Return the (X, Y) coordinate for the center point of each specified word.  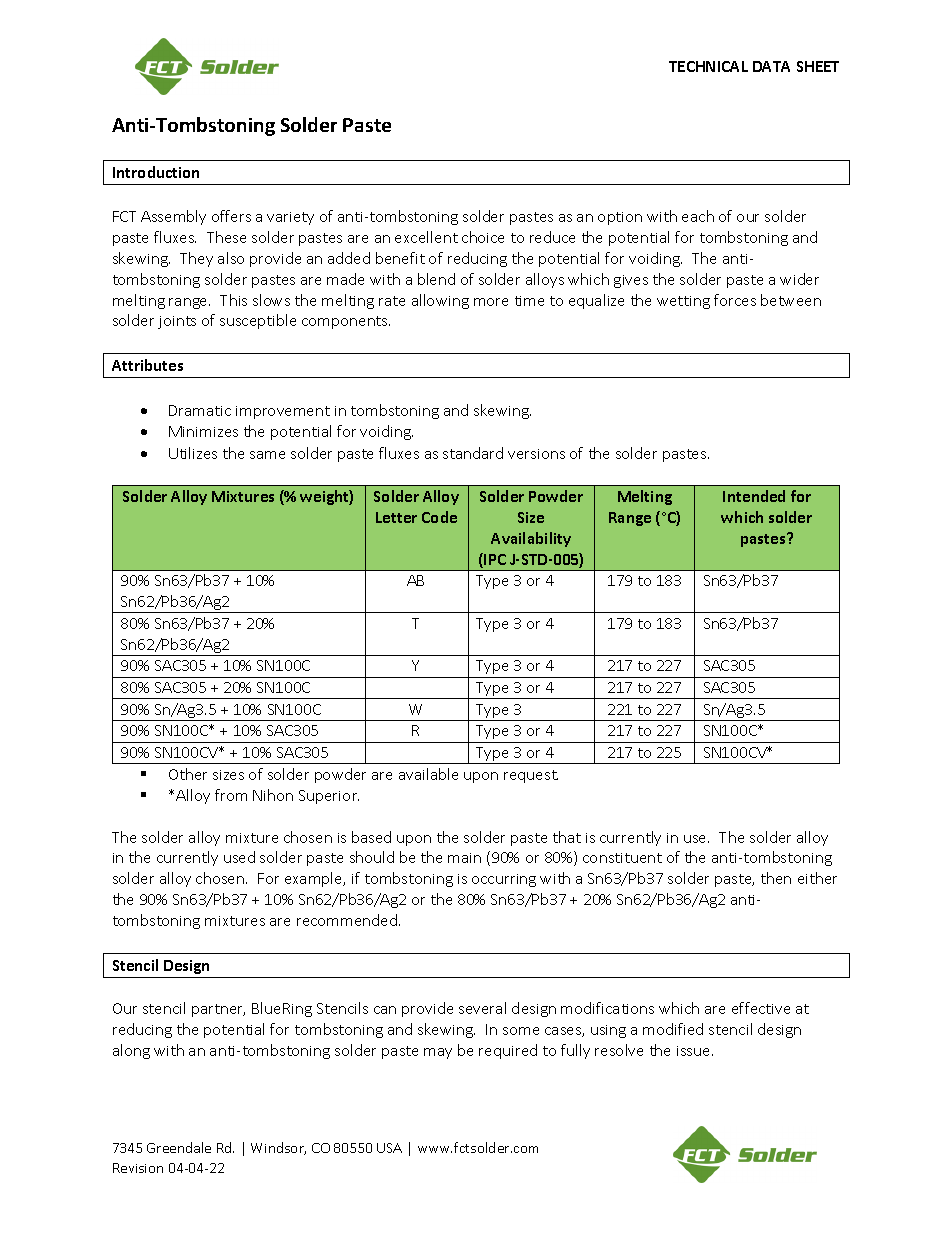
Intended (754, 496)
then (776, 878)
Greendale (179, 1147)
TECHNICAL (708, 66)
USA (389, 1148)
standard (473, 453)
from (231, 795)
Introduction (156, 172)
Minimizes (203, 431)
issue (695, 1051)
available (428, 774)
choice (483, 237)
